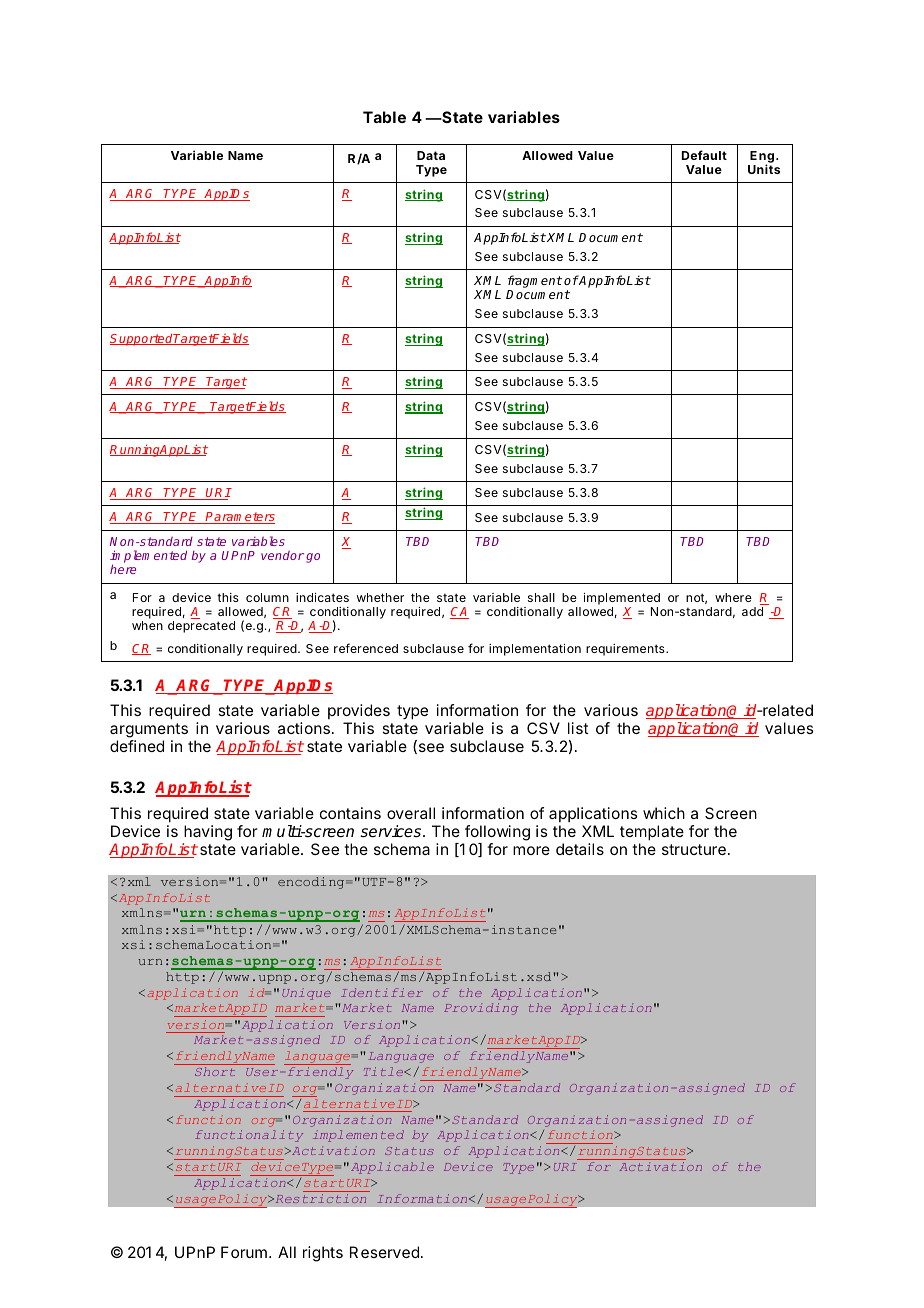 This document has height=1308, width=924. I want to click on Forum, so click(244, 1252).
